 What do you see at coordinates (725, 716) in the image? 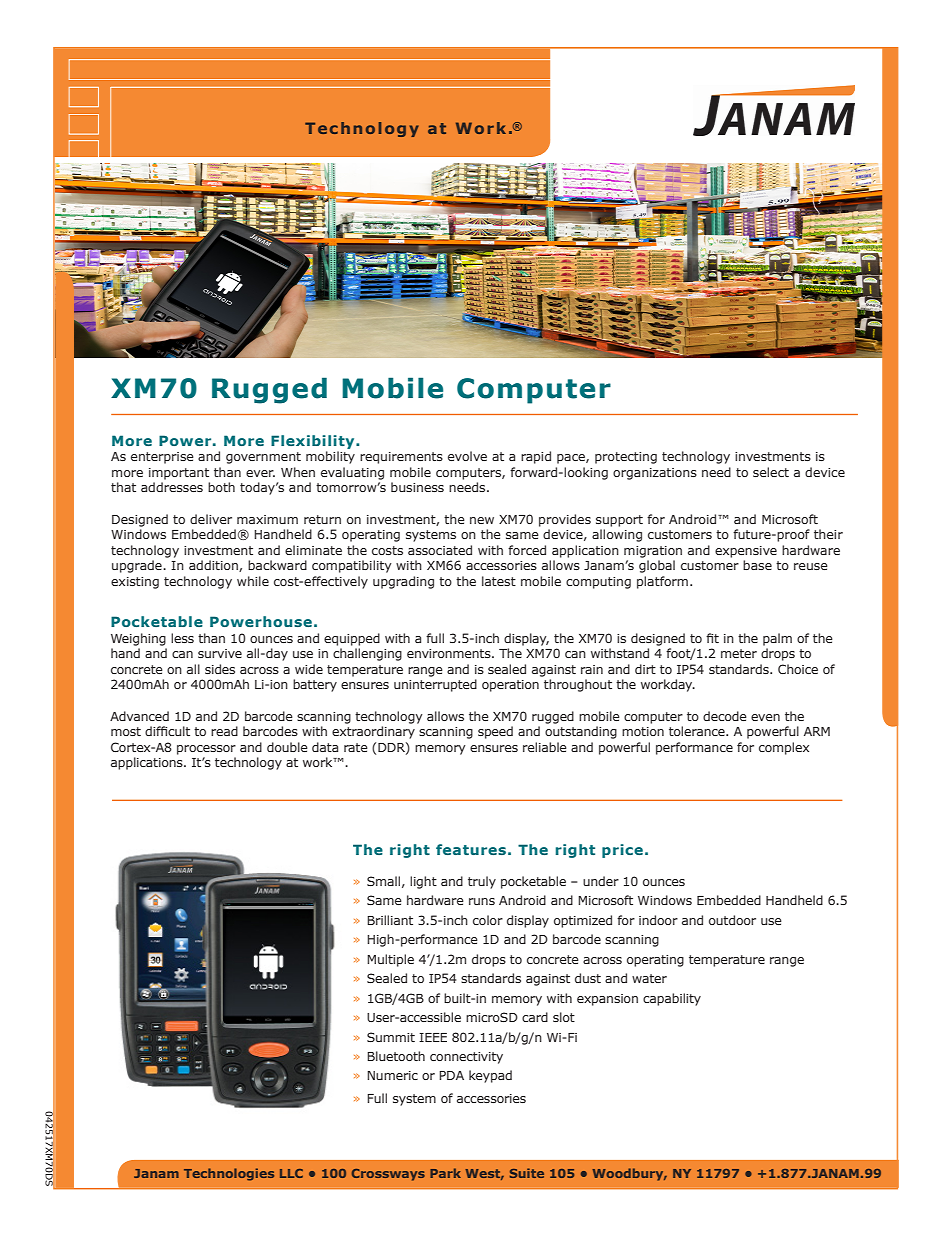
I see `decode` at bounding box center [725, 716].
